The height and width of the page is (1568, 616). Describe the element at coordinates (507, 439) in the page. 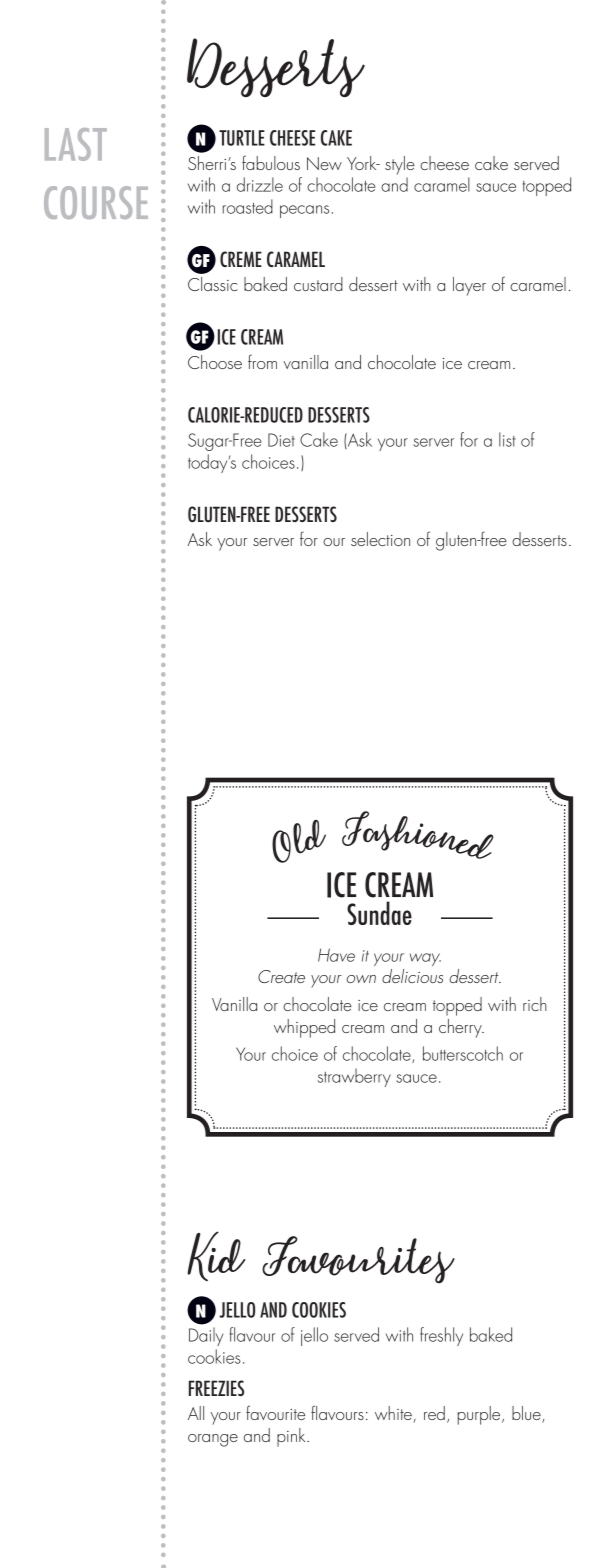

I see `list` at that location.
